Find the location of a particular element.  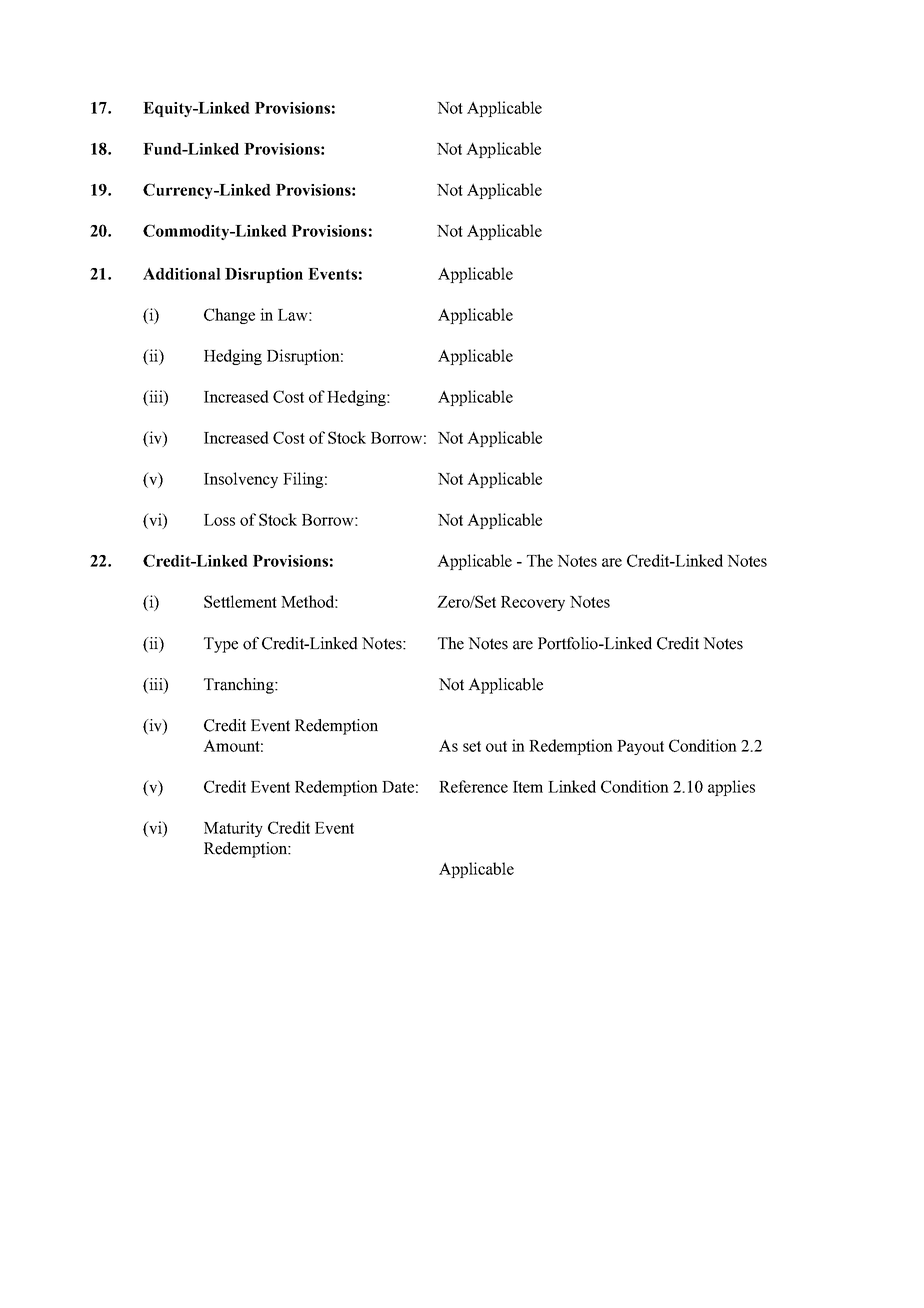

Reference is located at coordinates (473, 786).
